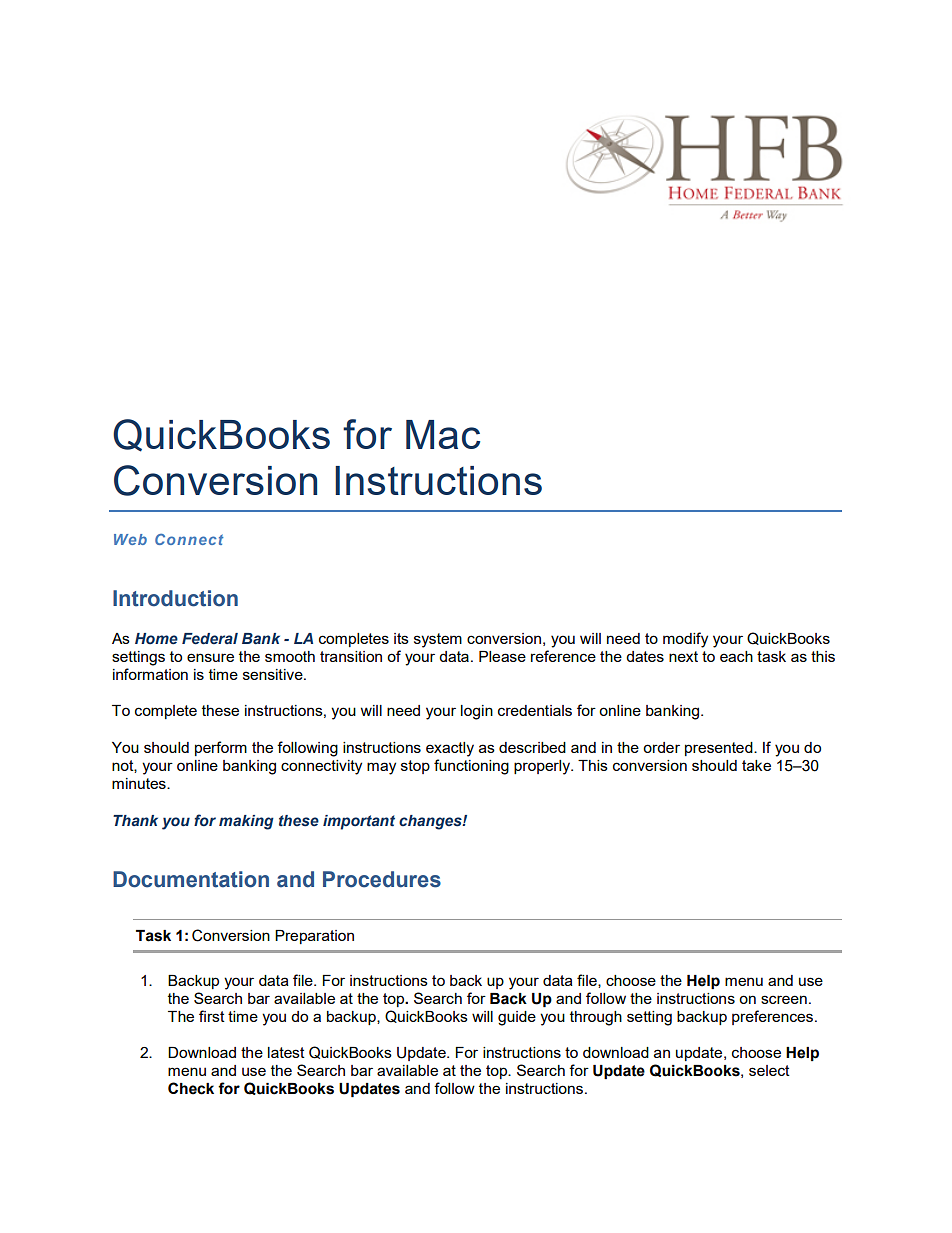  What do you see at coordinates (443, 434) in the screenshot?
I see `Mac` at bounding box center [443, 434].
